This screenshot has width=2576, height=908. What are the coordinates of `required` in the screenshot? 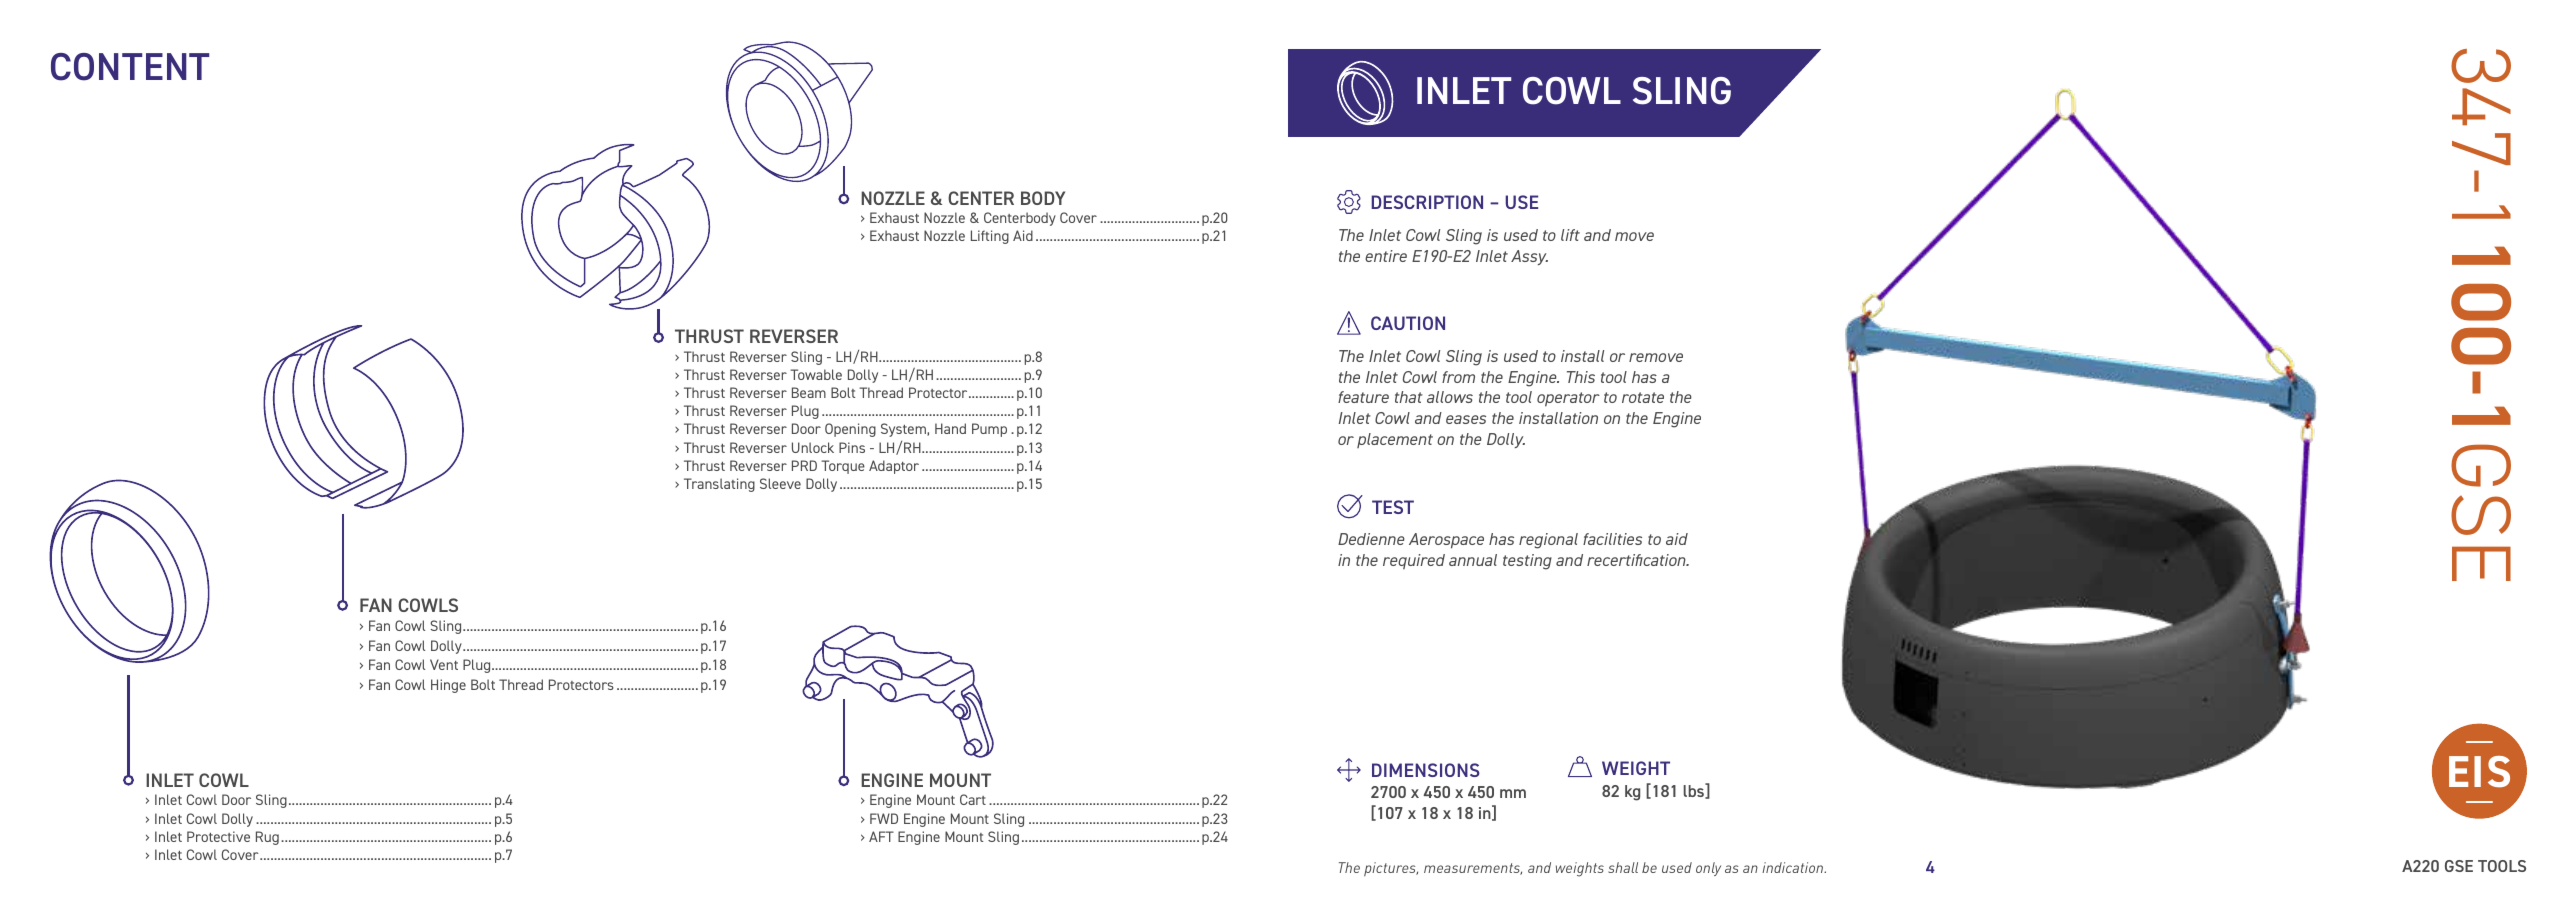 It's located at (1414, 561).
